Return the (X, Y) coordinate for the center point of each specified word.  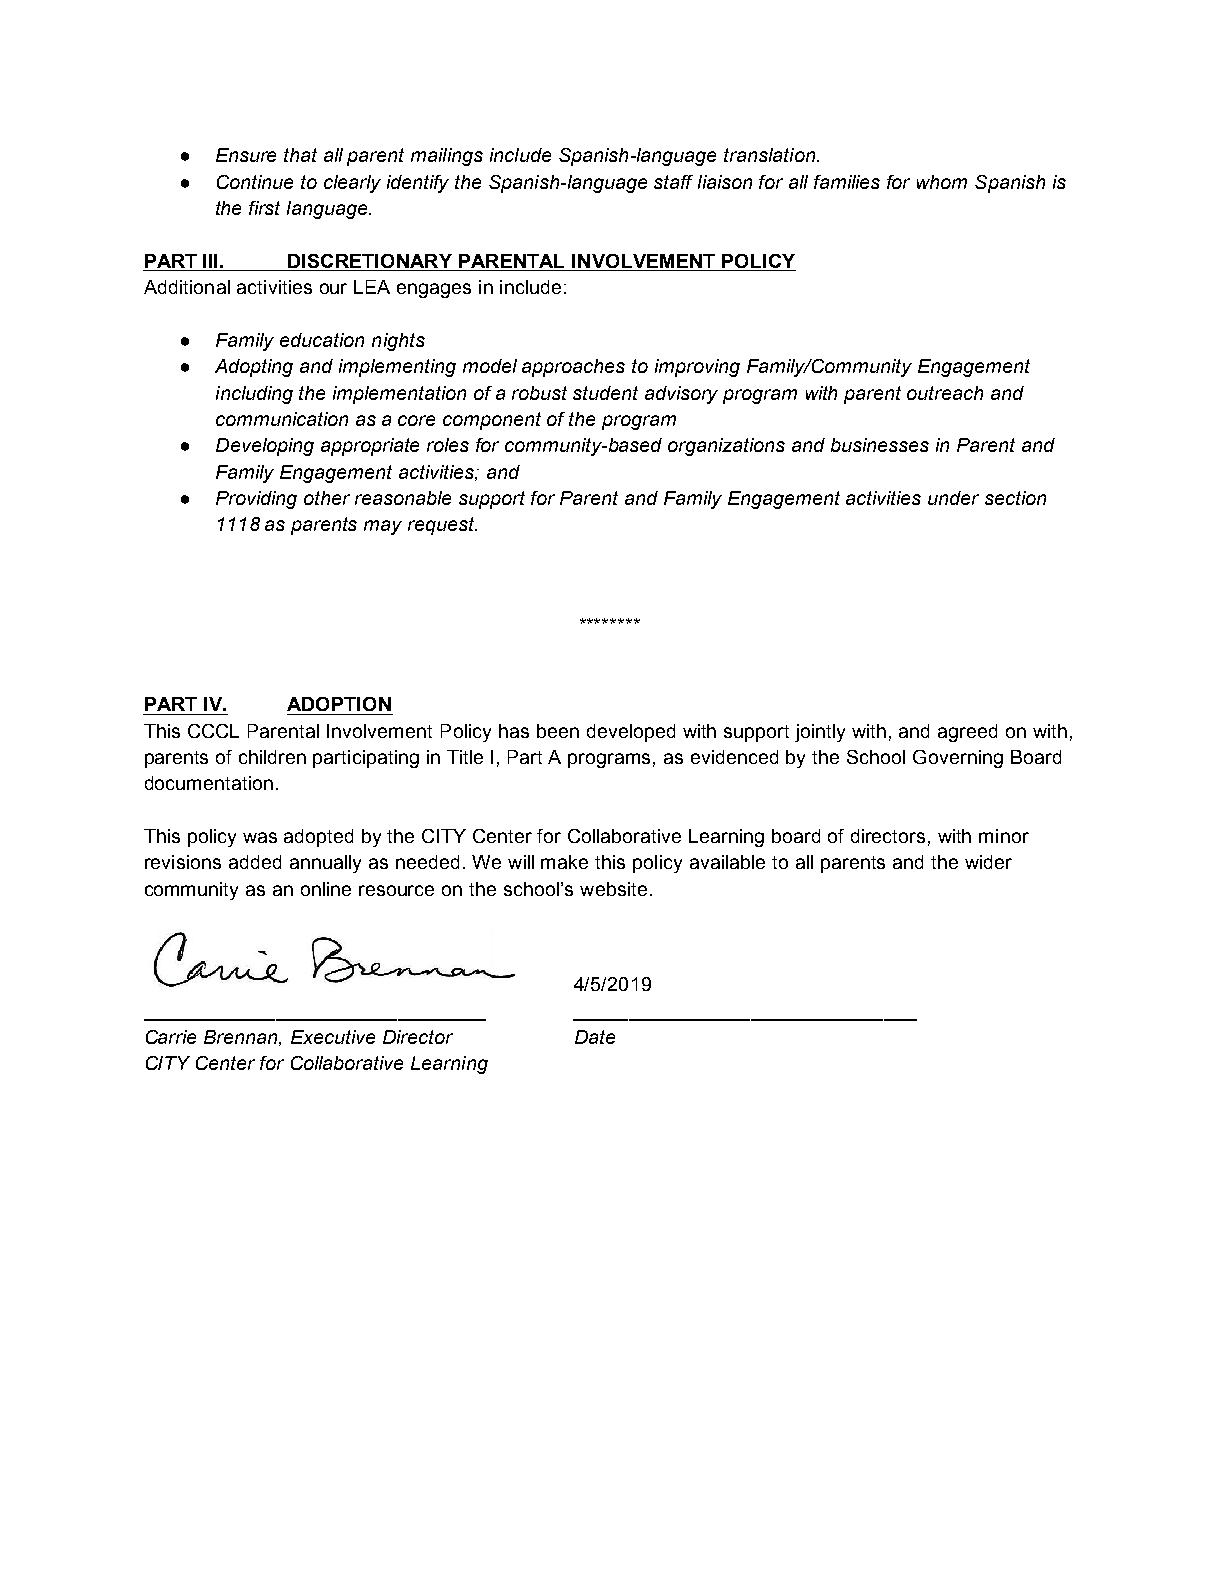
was (260, 837)
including (254, 395)
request (442, 526)
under (953, 498)
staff (673, 182)
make (564, 862)
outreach (945, 393)
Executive (333, 1037)
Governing (958, 759)
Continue (255, 182)
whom (942, 182)
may (383, 527)
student (605, 393)
